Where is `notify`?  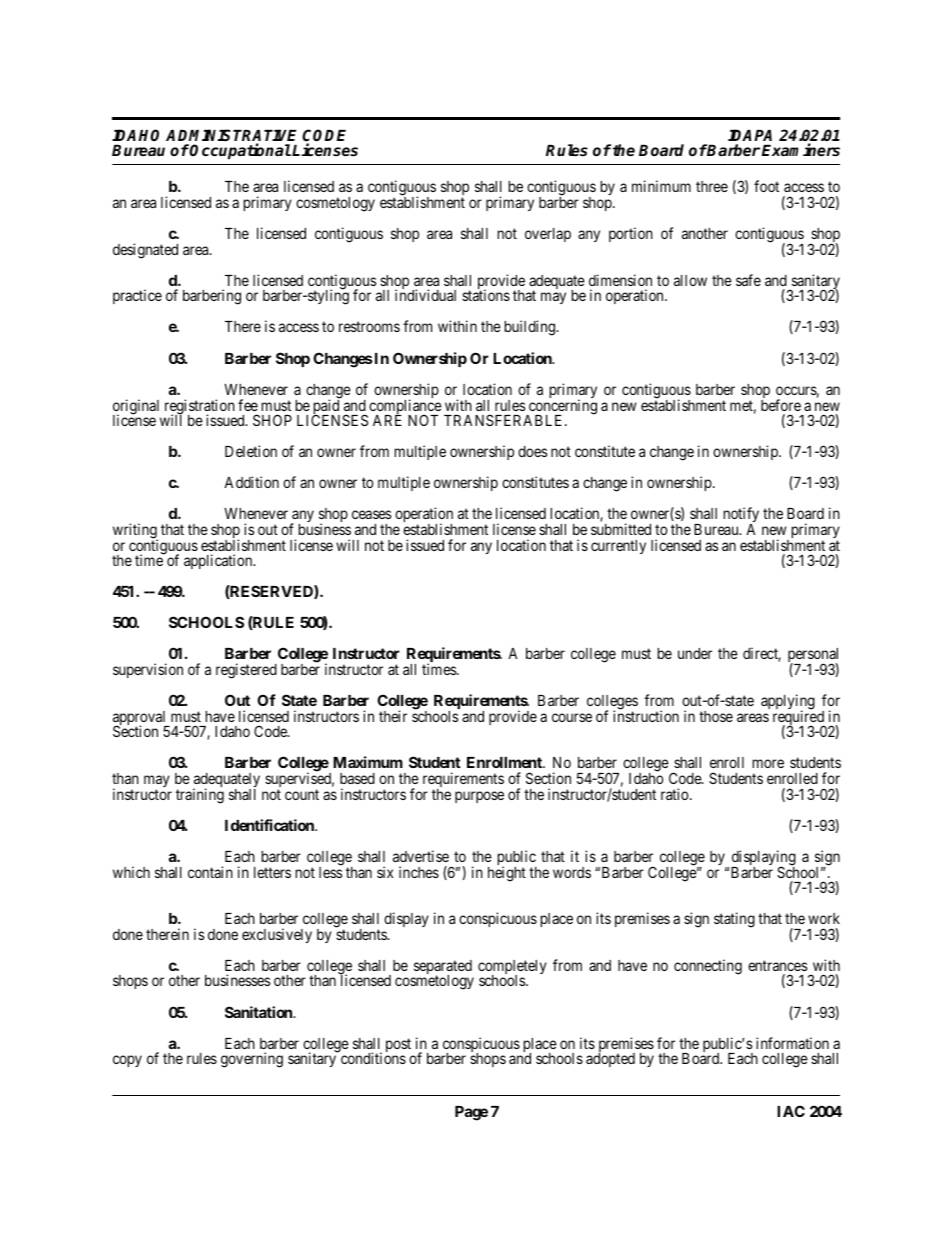
notify is located at coordinates (741, 516).
